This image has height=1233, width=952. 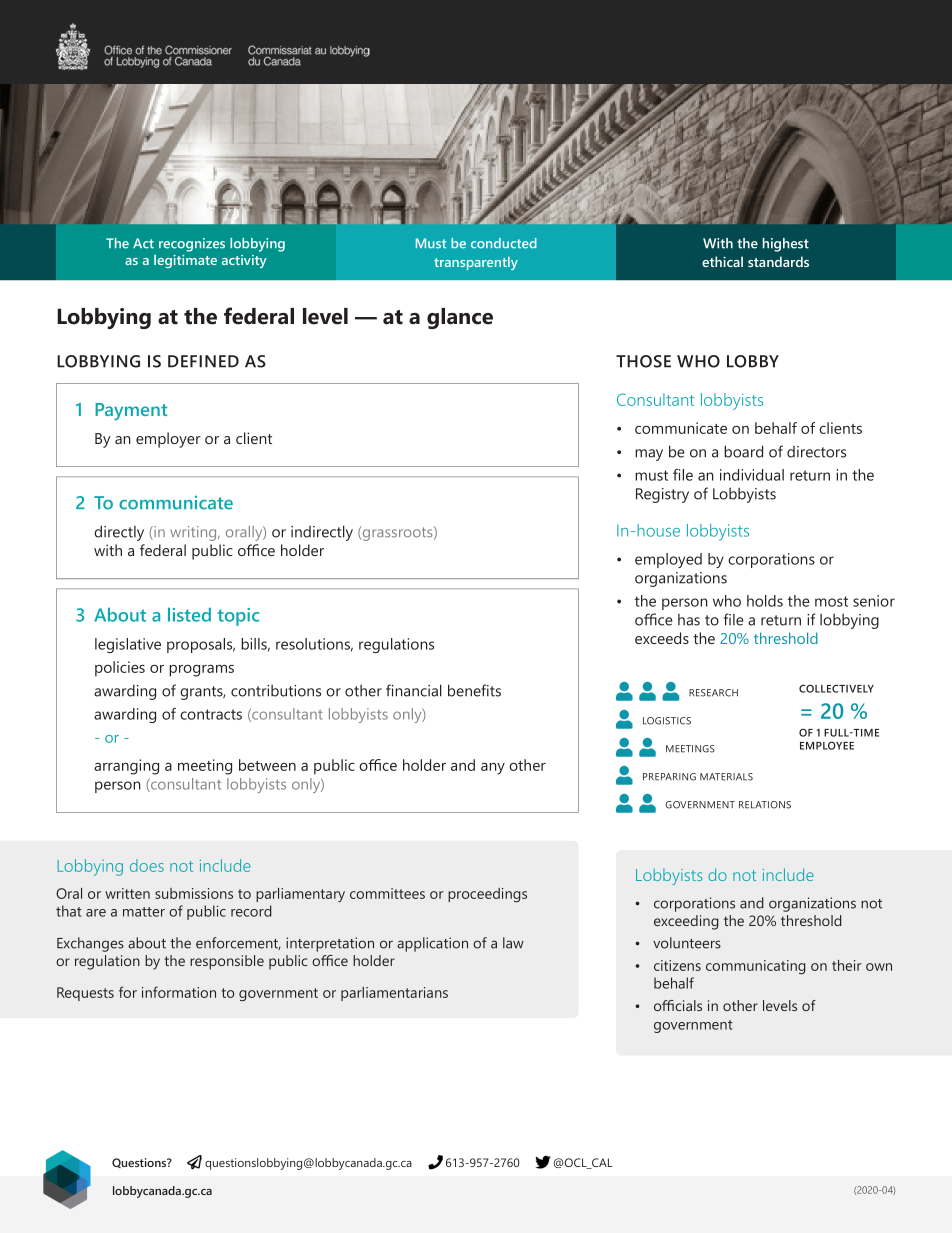 What do you see at coordinates (752, 475) in the image?
I see `individual` at bounding box center [752, 475].
